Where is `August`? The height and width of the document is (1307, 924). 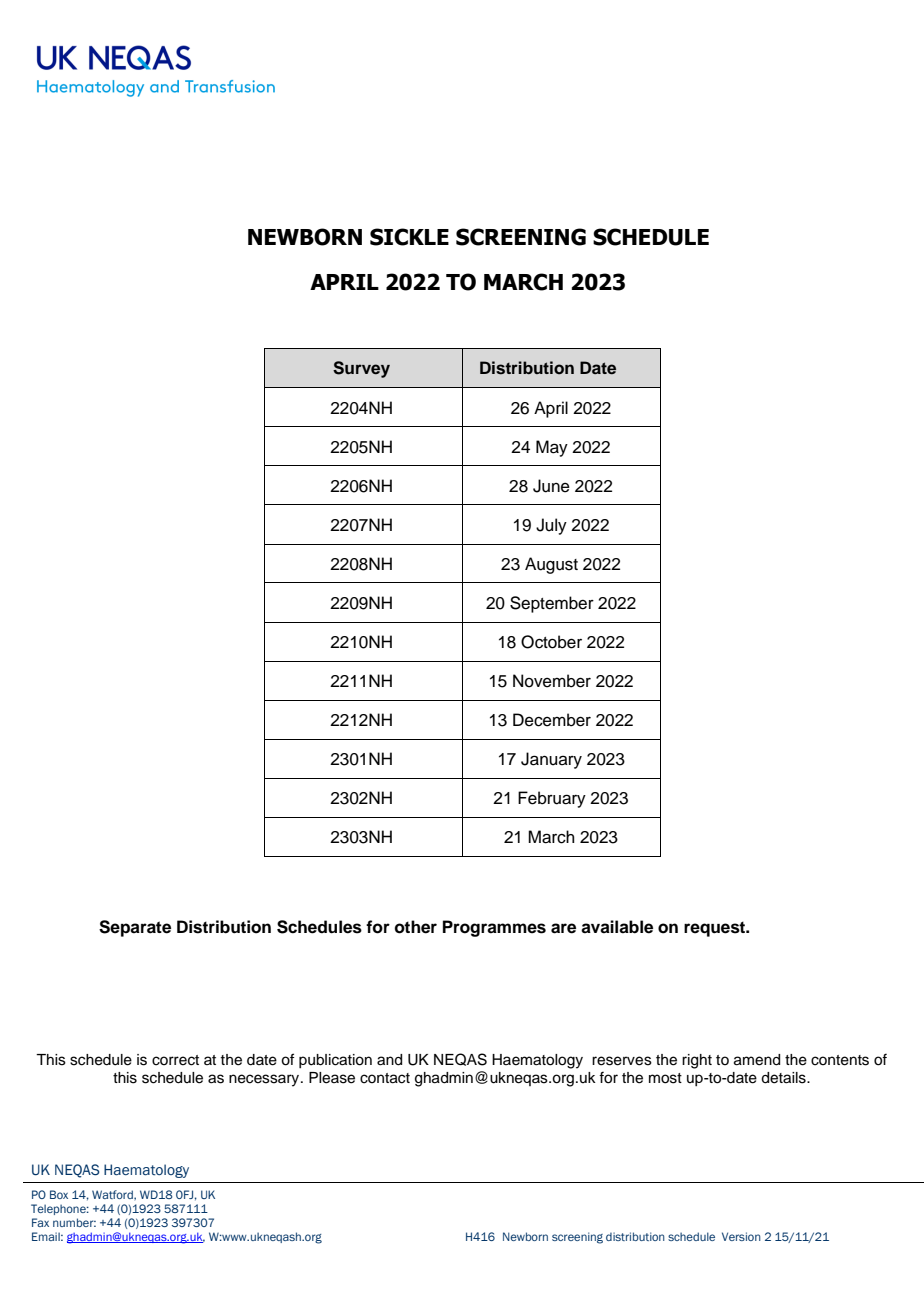 August is located at coordinates (551, 565).
